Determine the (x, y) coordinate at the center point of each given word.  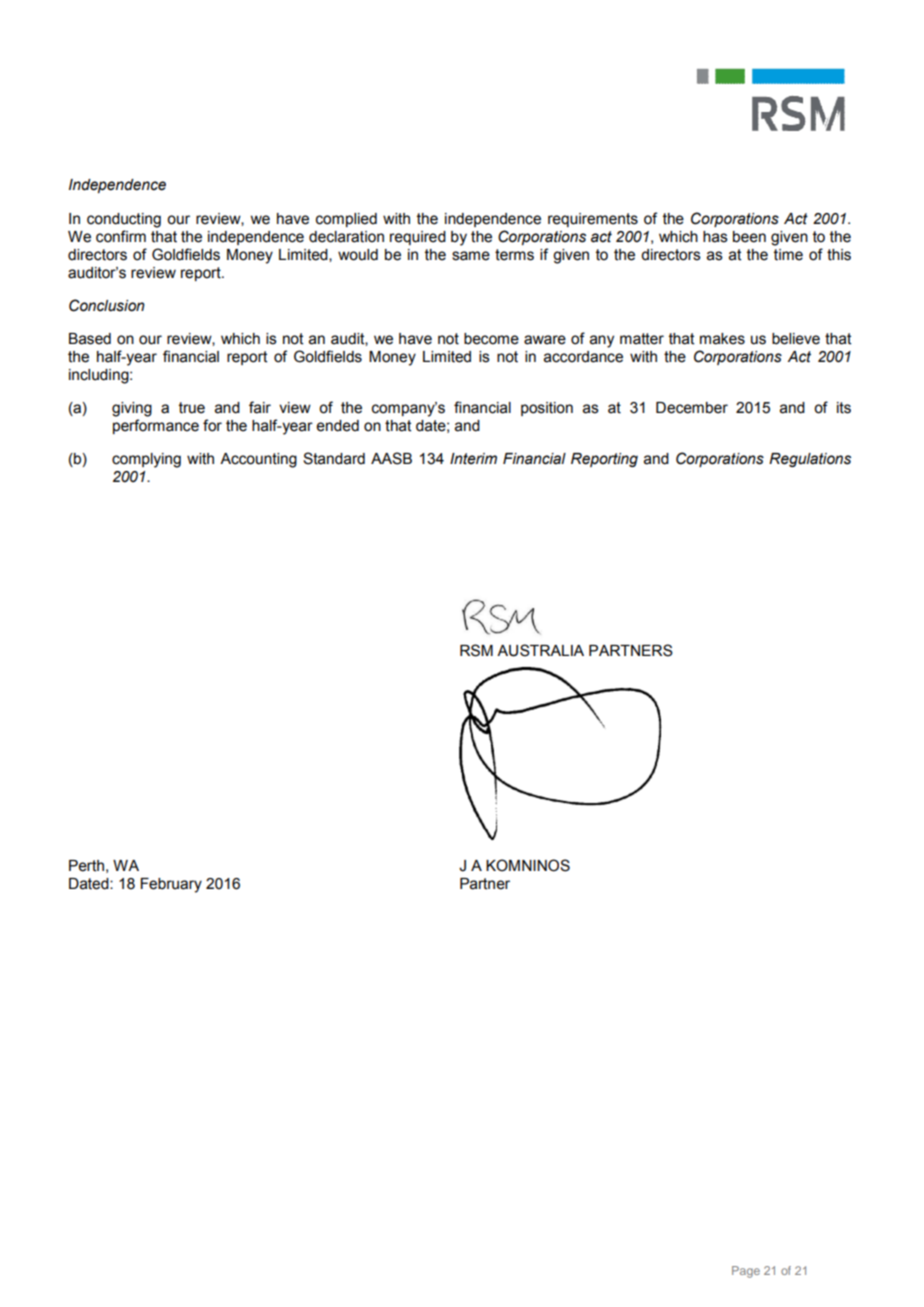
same (471, 256)
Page (746, 1272)
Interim (473, 459)
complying (146, 460)
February (171, 885)
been (749, 237)
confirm (121, 236)
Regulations (810, 460)
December (692, 408)
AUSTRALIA (540, 650)
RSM (476, 650)
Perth (86, 866)
